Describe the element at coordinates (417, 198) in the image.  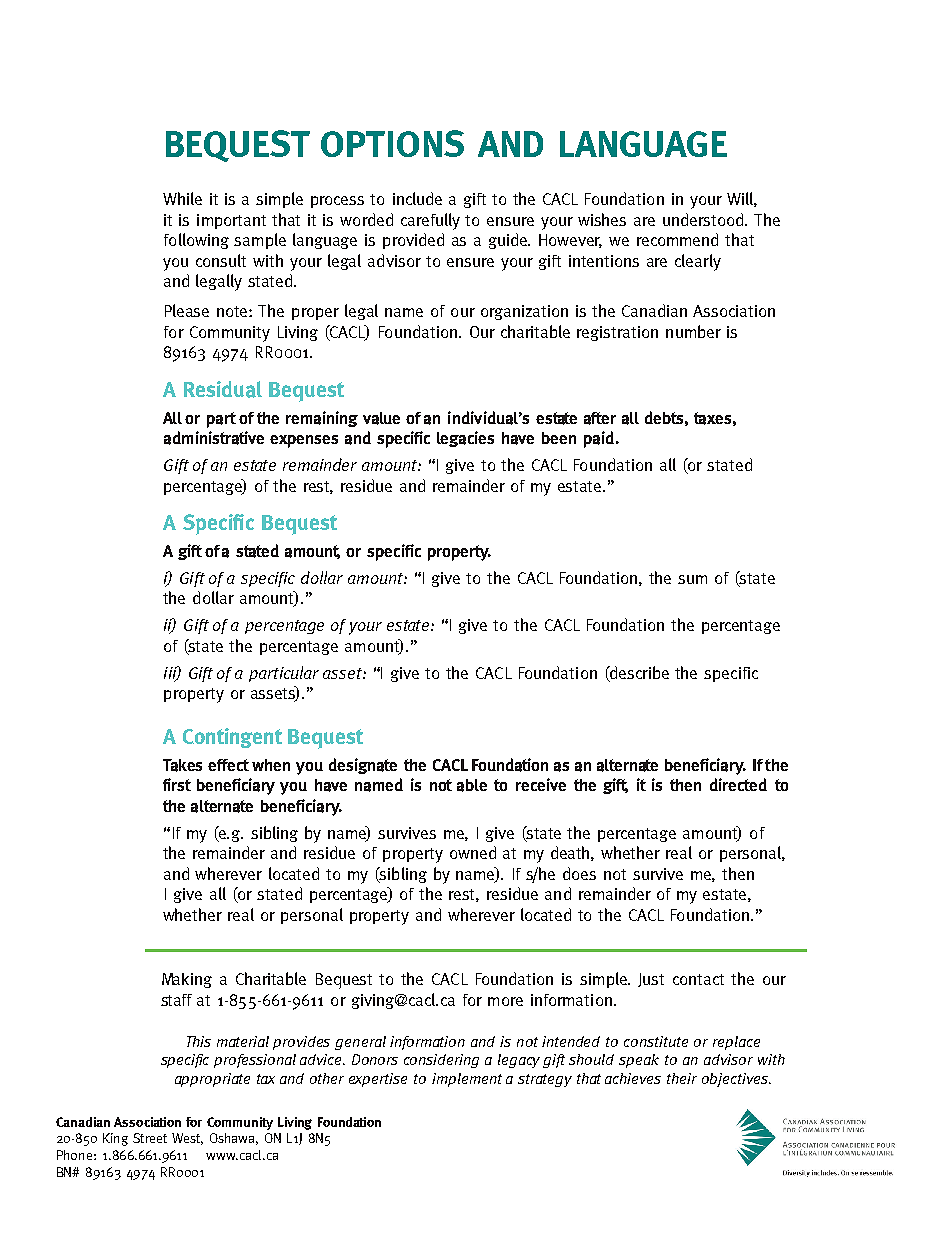
I see `include` at that location.
